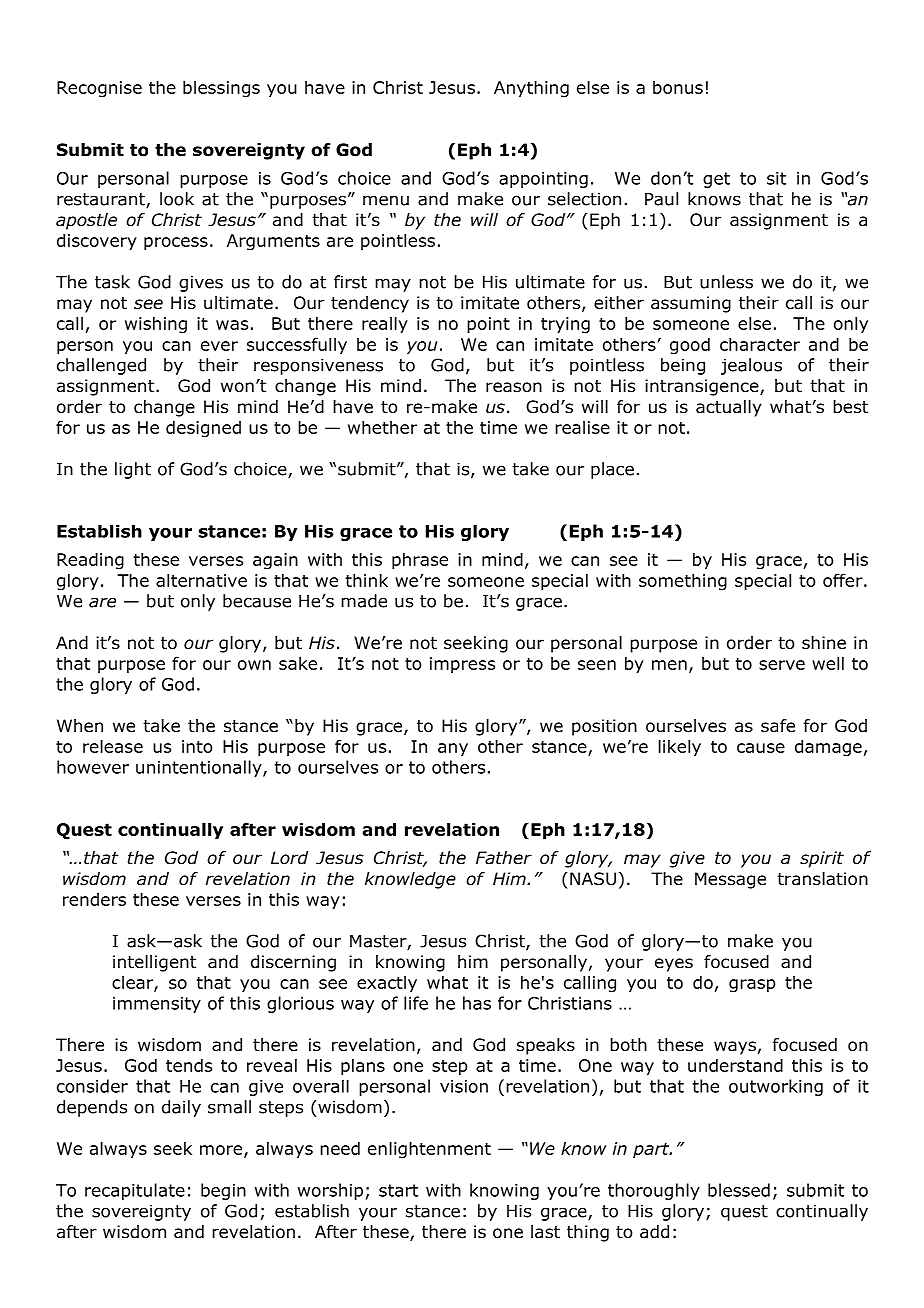 The height and width of the screenshot is (1308, 924). What do you see at coordinates (200, 768) in the screenshot?
I see `unintentionally` at bounding box center [200, 768].
